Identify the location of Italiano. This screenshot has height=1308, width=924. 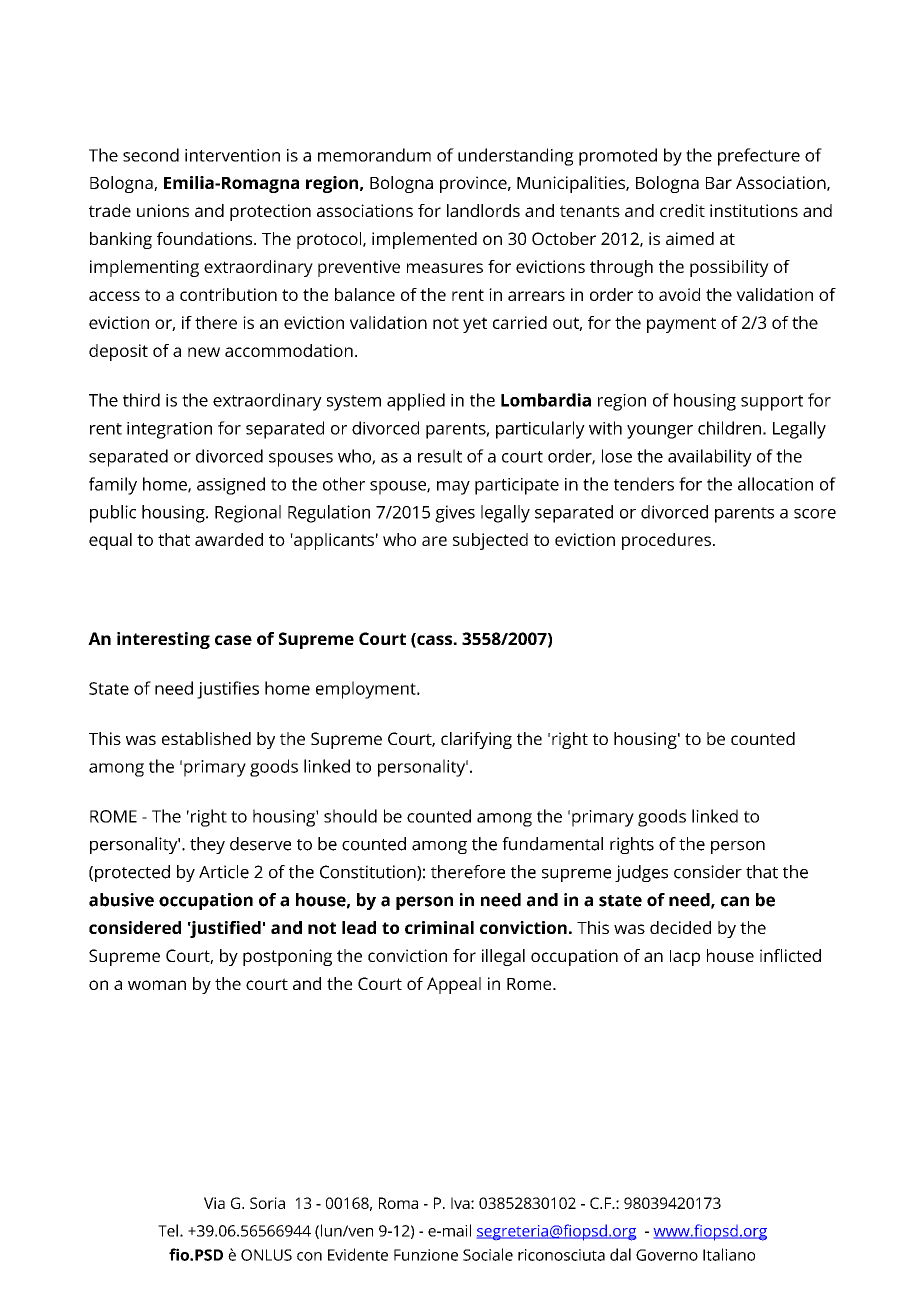
(729, 1254).
